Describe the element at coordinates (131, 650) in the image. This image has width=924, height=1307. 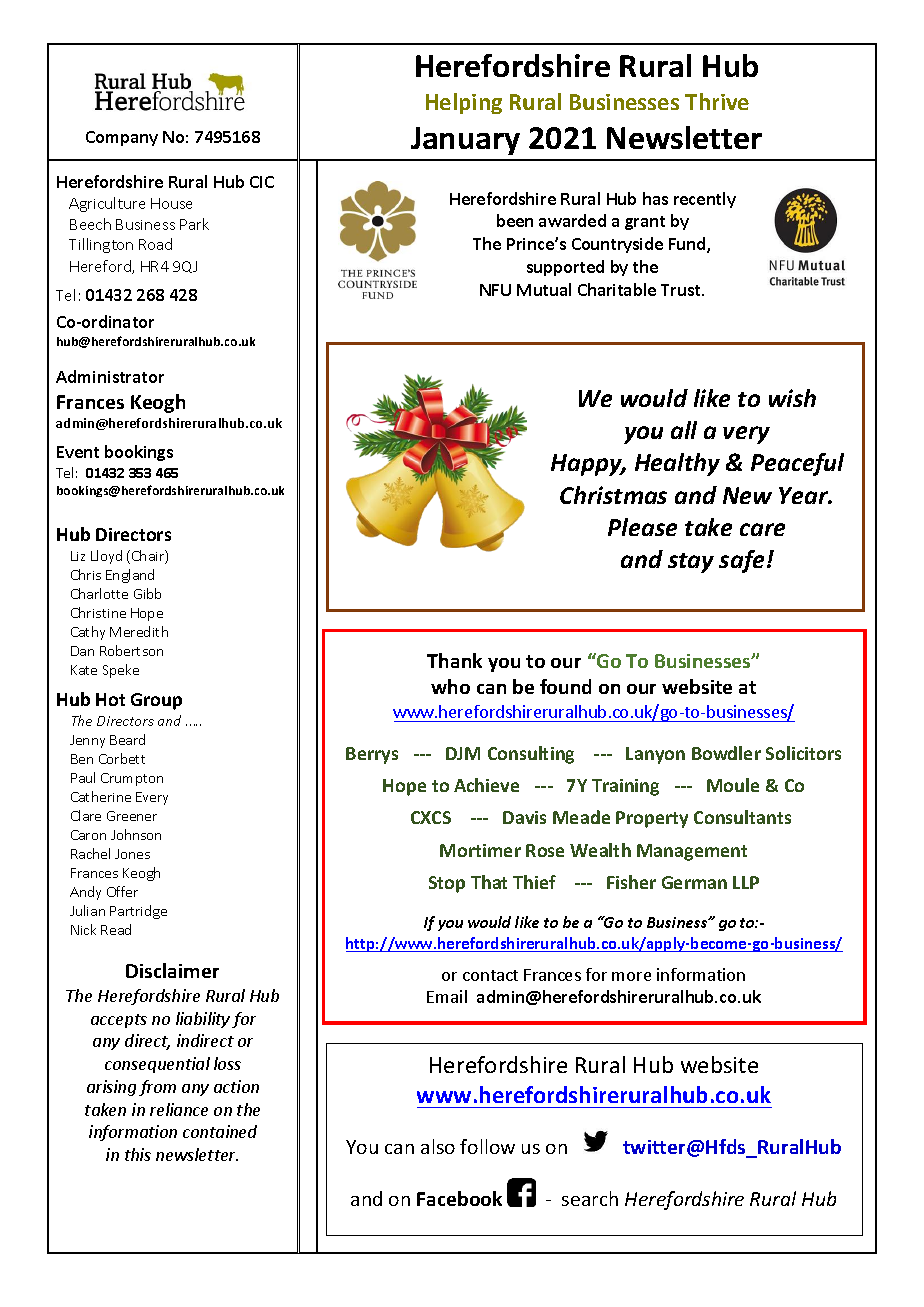
I see `Robertson` at that location.
